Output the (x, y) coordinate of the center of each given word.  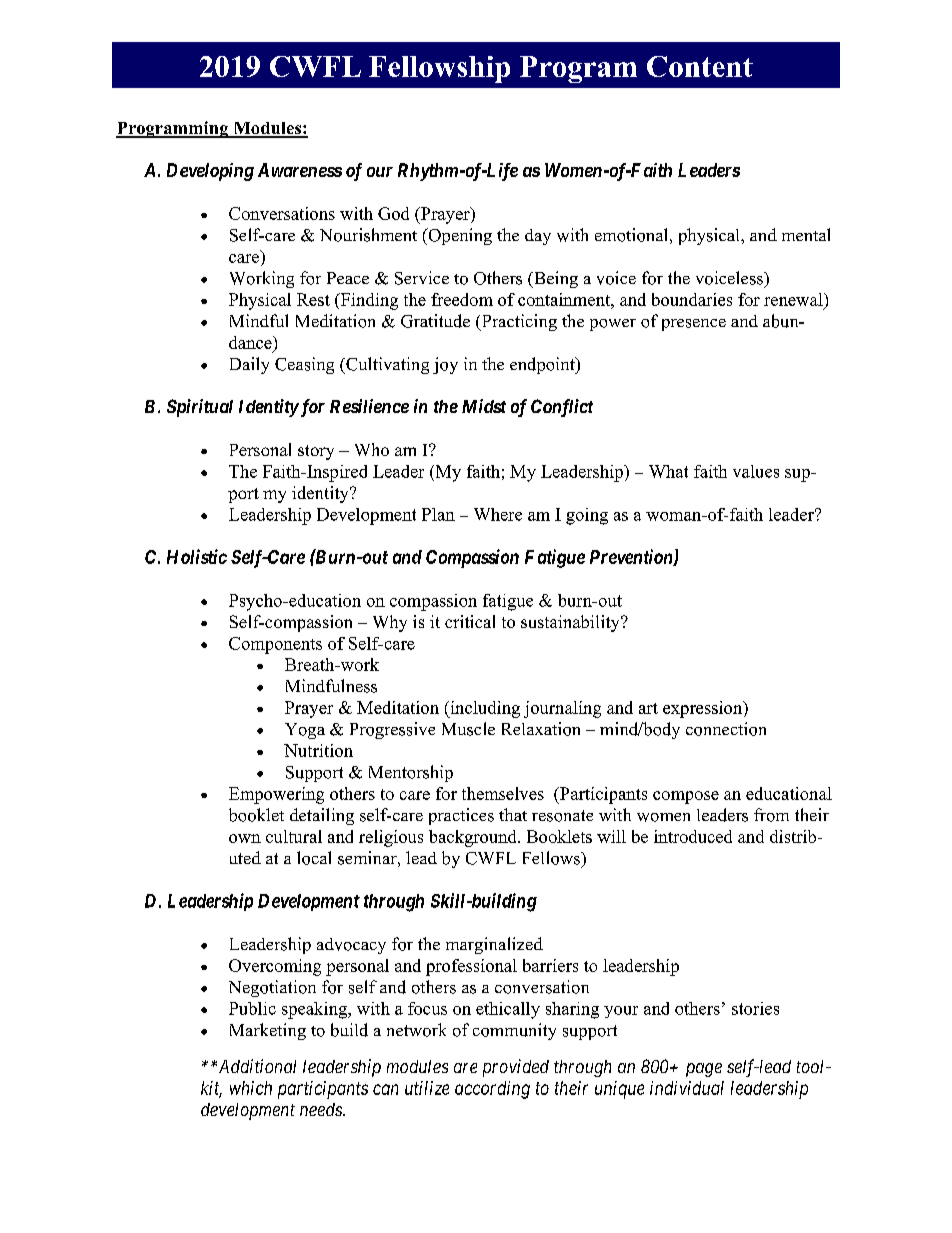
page (704, 1070)
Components (275, 645)
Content (700, 66)
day (538, 237)
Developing (210, 172)
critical (470, 621)
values (756, 471)
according (492, 1090)
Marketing (268, 1031)
